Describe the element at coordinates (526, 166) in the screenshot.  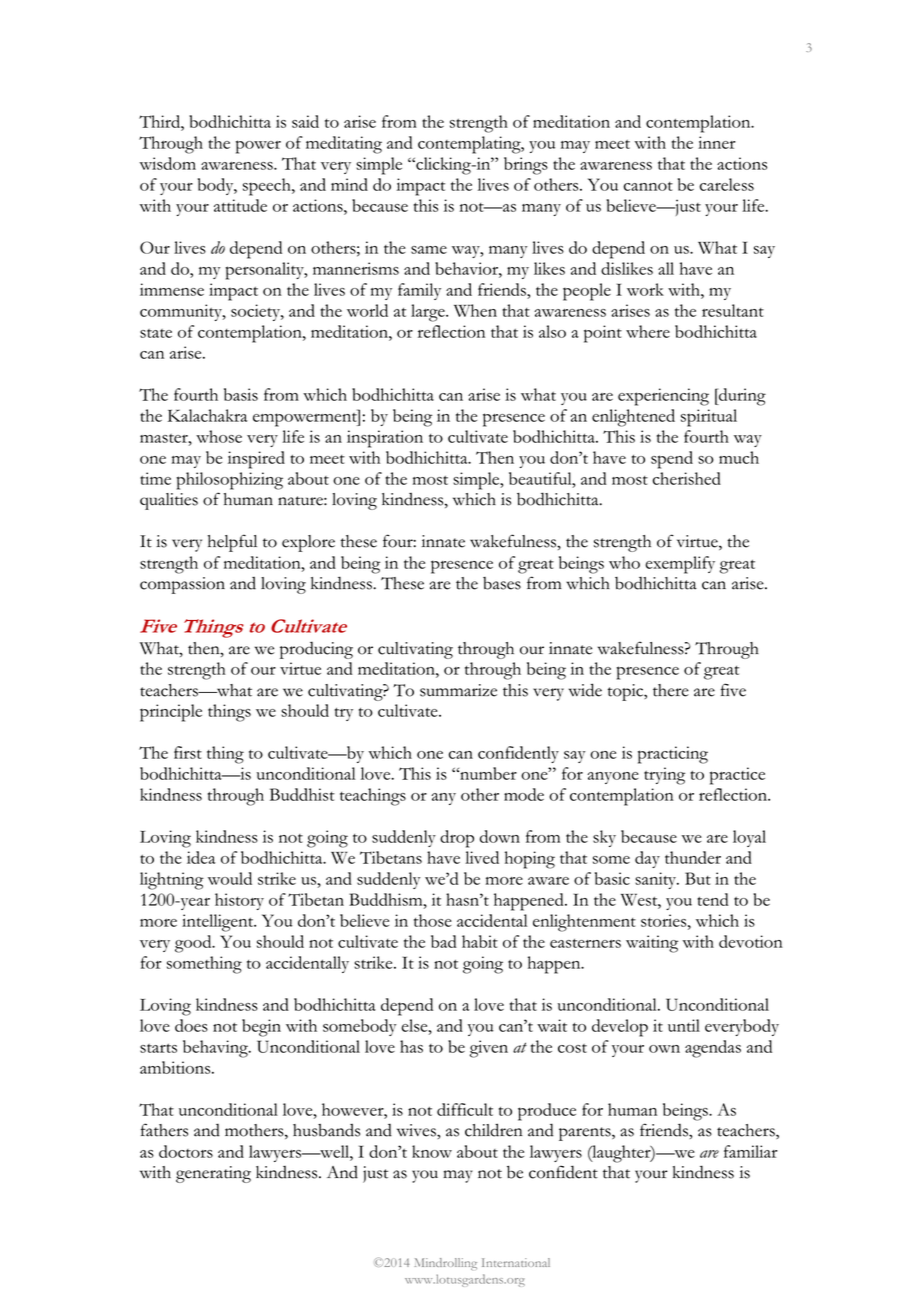
I see `brings` at that location.
